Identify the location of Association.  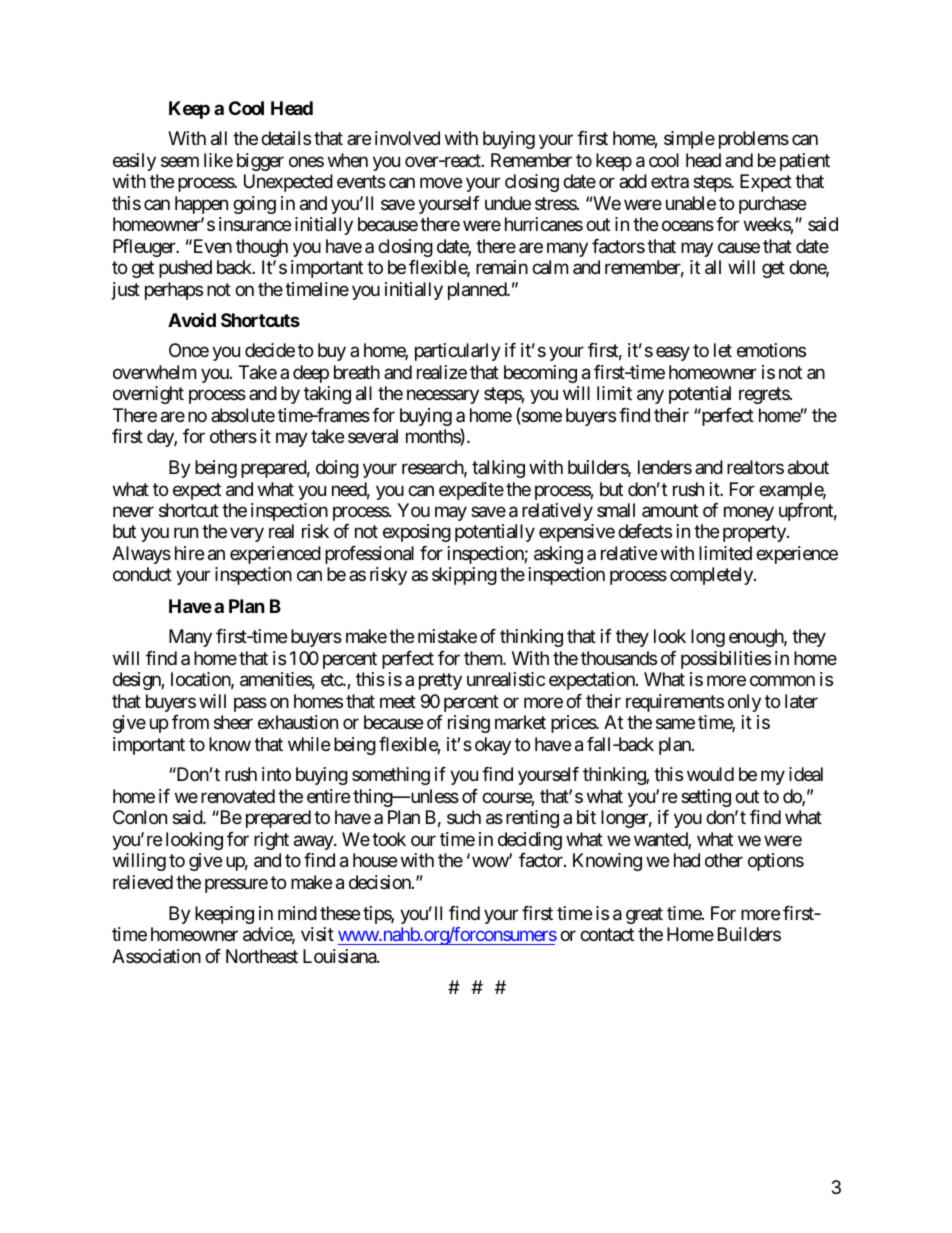
(156, 956).
